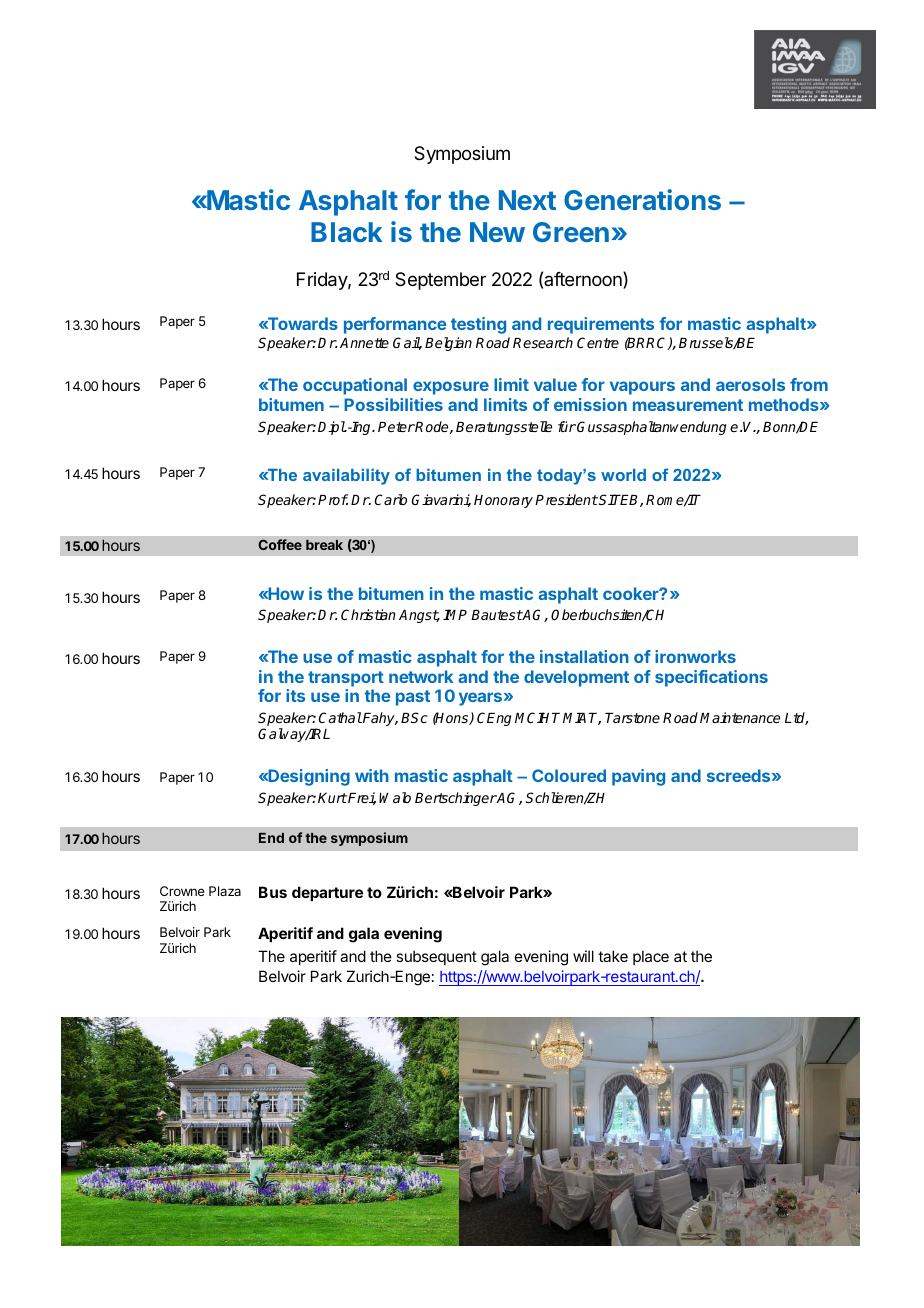  I want to click on place, so click(651, 957).
